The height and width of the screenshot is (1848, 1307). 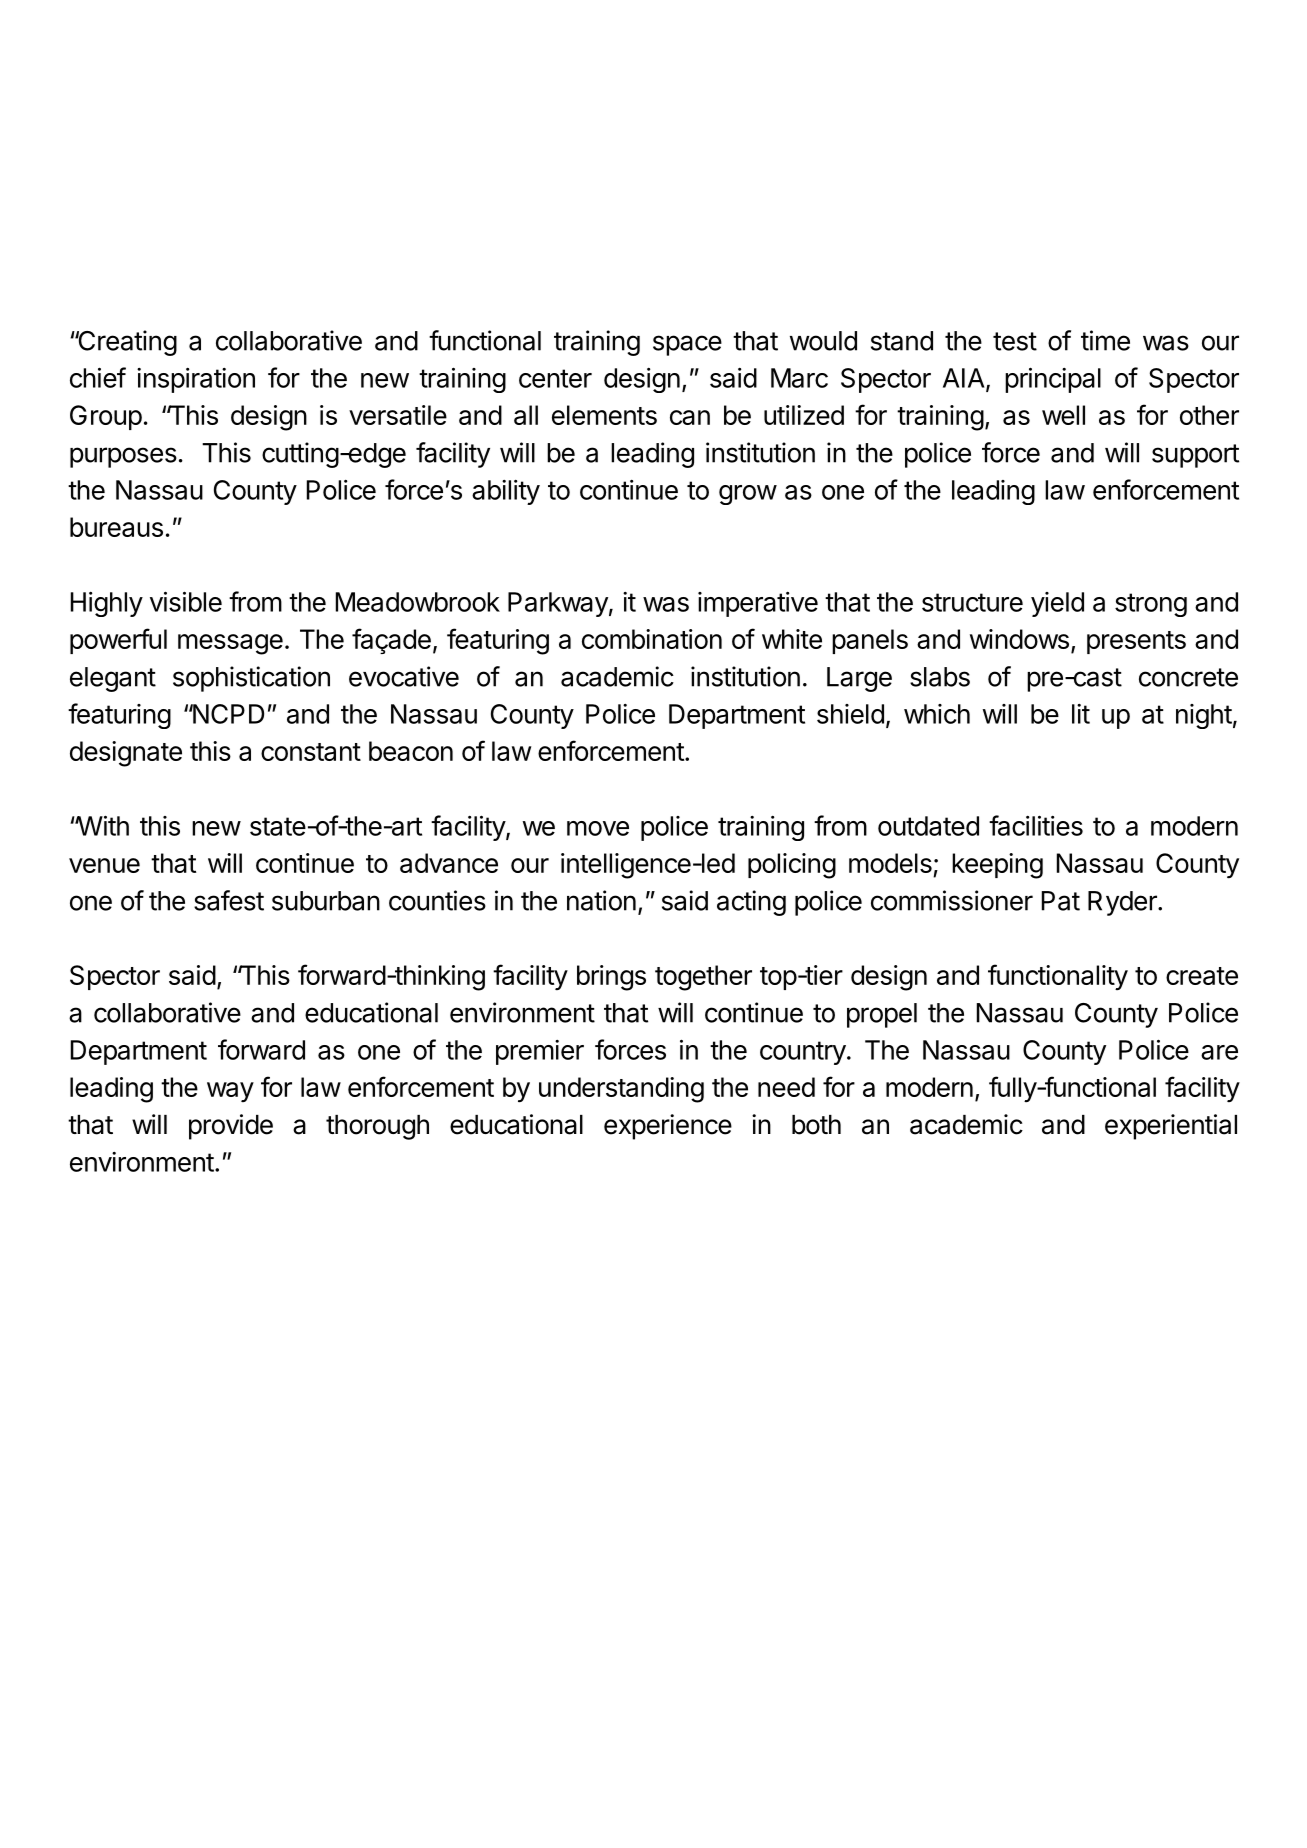 What do you see at coordinates (748, 495) in the screenshot?
I see `grow` at bounding box center [748, 495].
